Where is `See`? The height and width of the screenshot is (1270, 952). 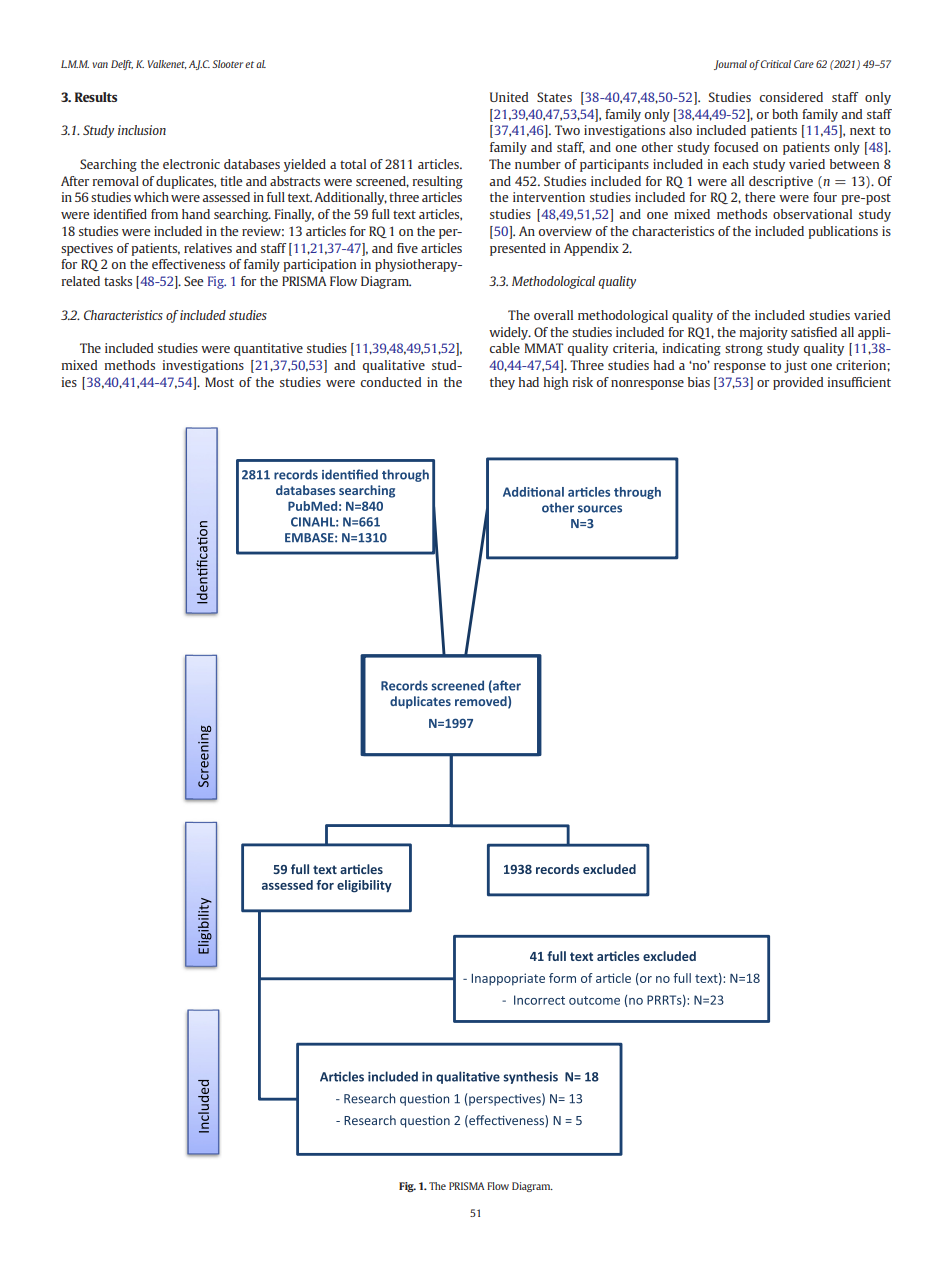
See is located at coordinates (193, 281).
